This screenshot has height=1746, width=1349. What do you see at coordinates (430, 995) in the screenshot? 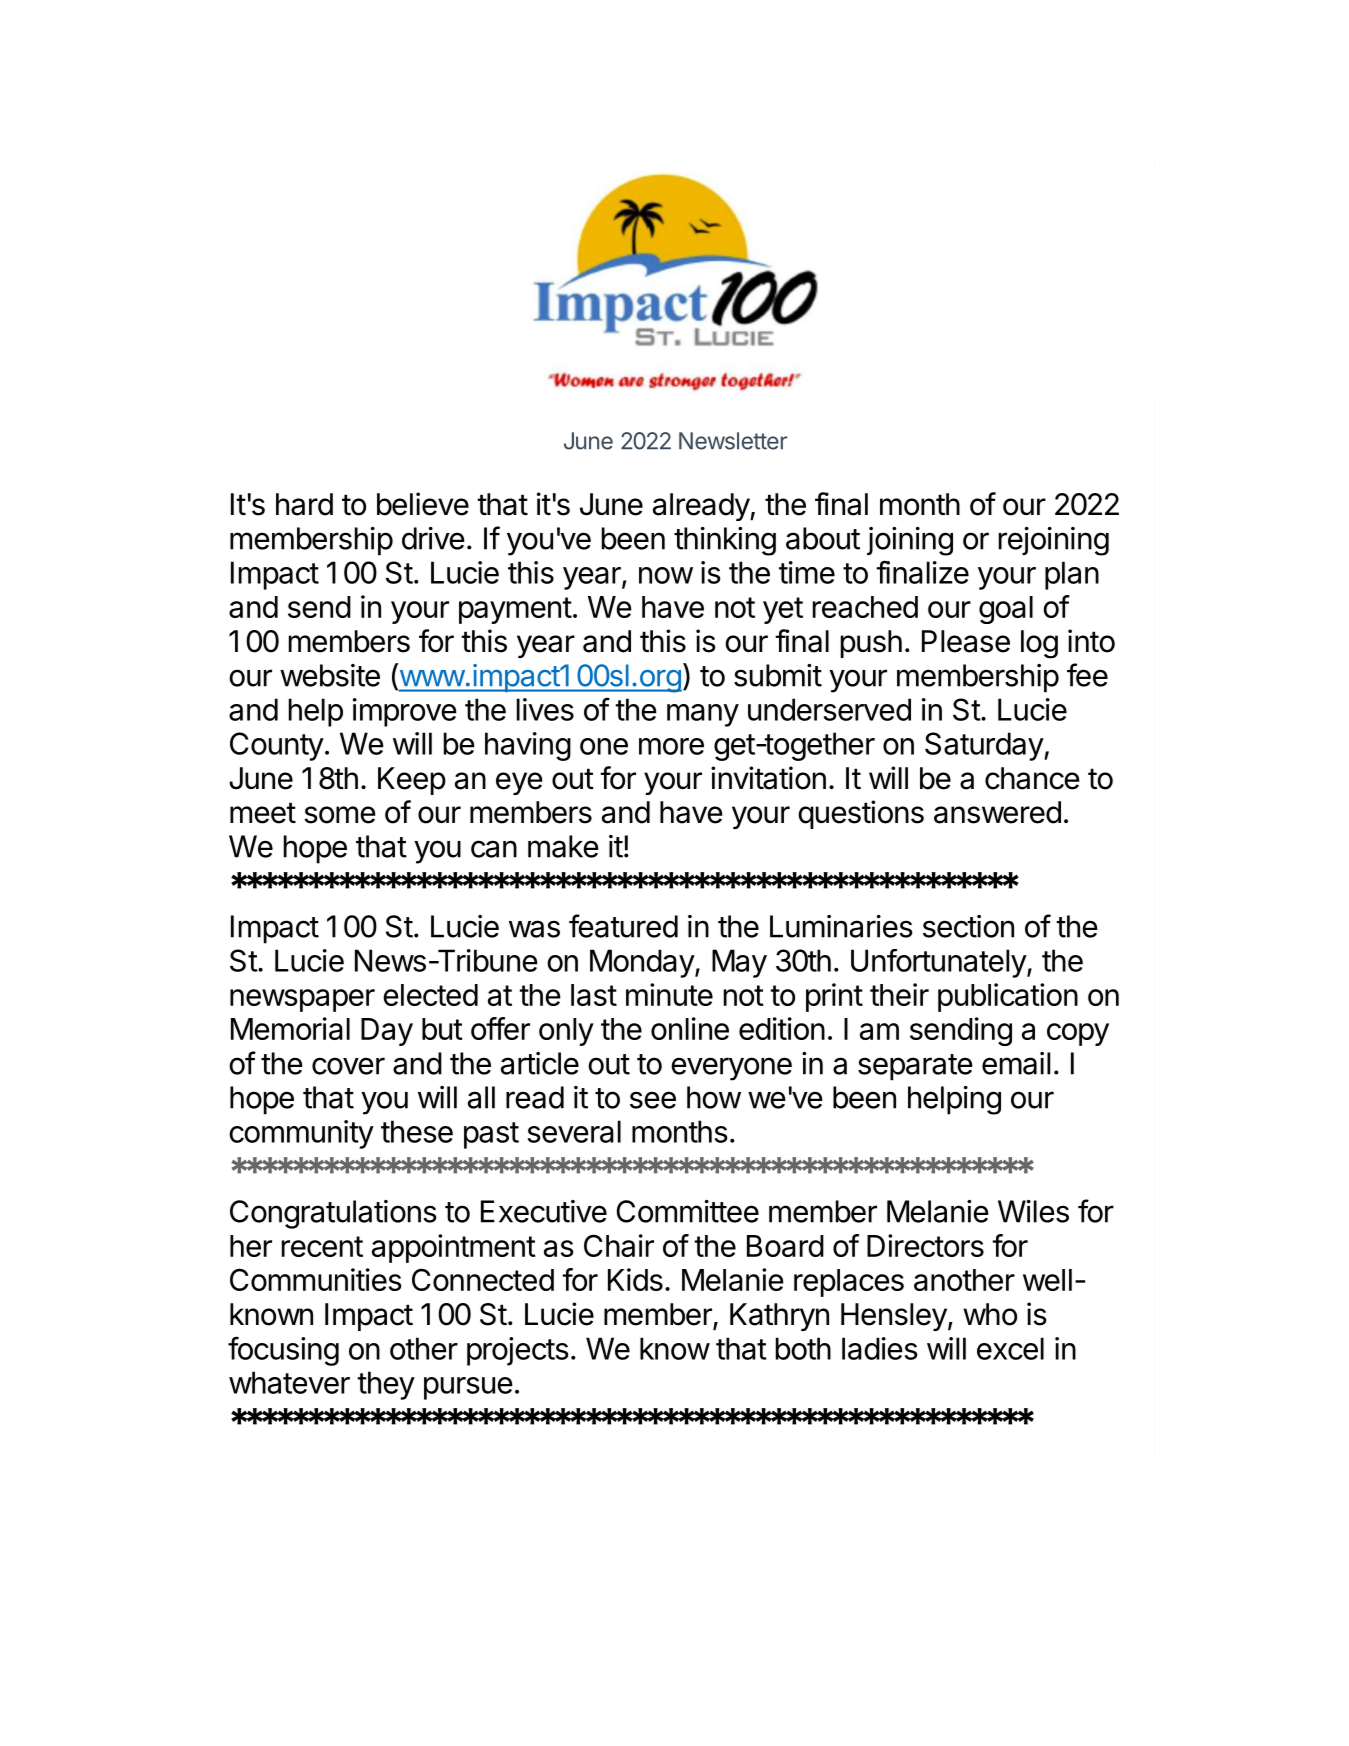
I see `elected` at bounding box center [430, 995].
